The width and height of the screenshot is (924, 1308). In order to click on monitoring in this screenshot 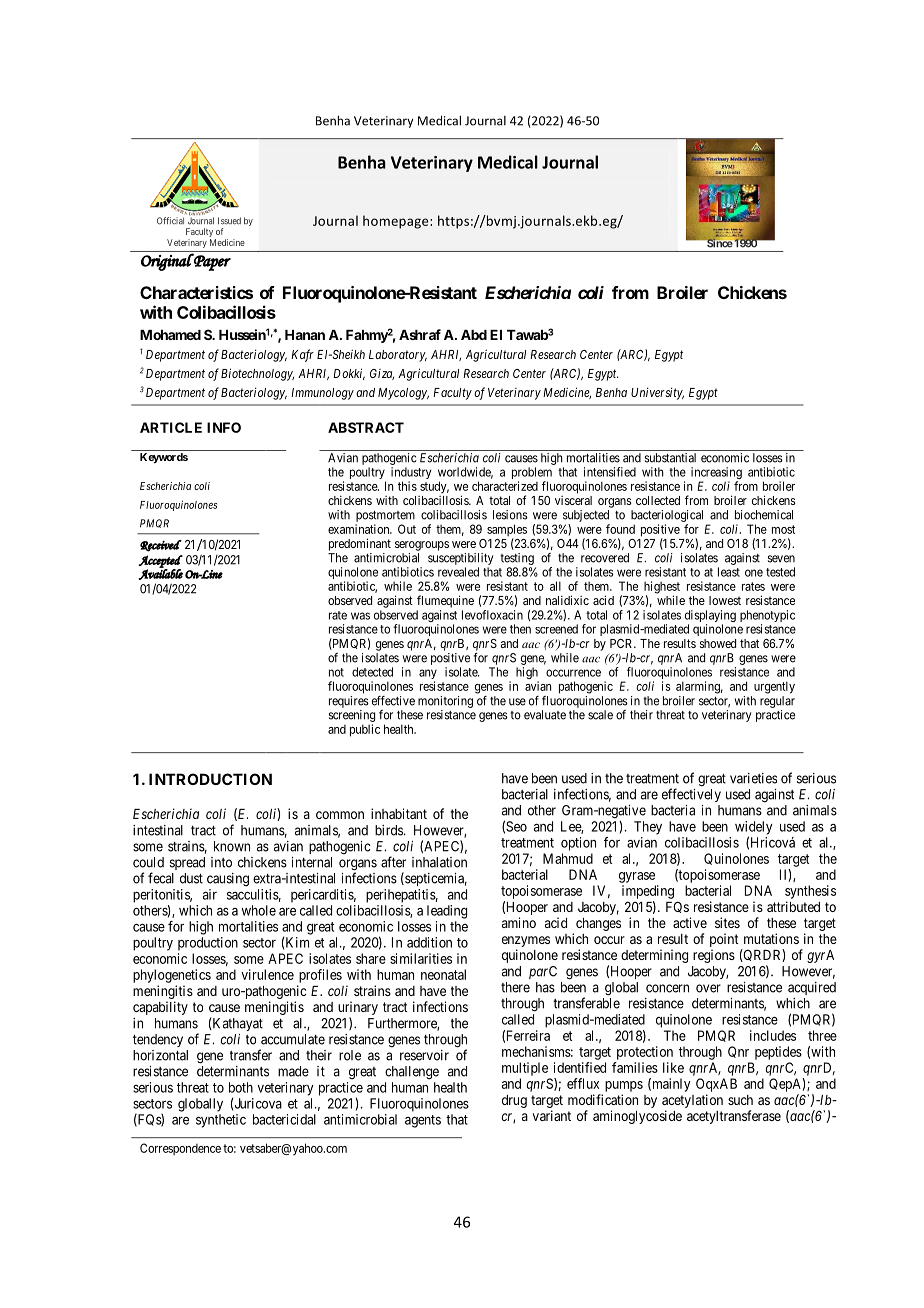, I will do `click(445, 702)`.
